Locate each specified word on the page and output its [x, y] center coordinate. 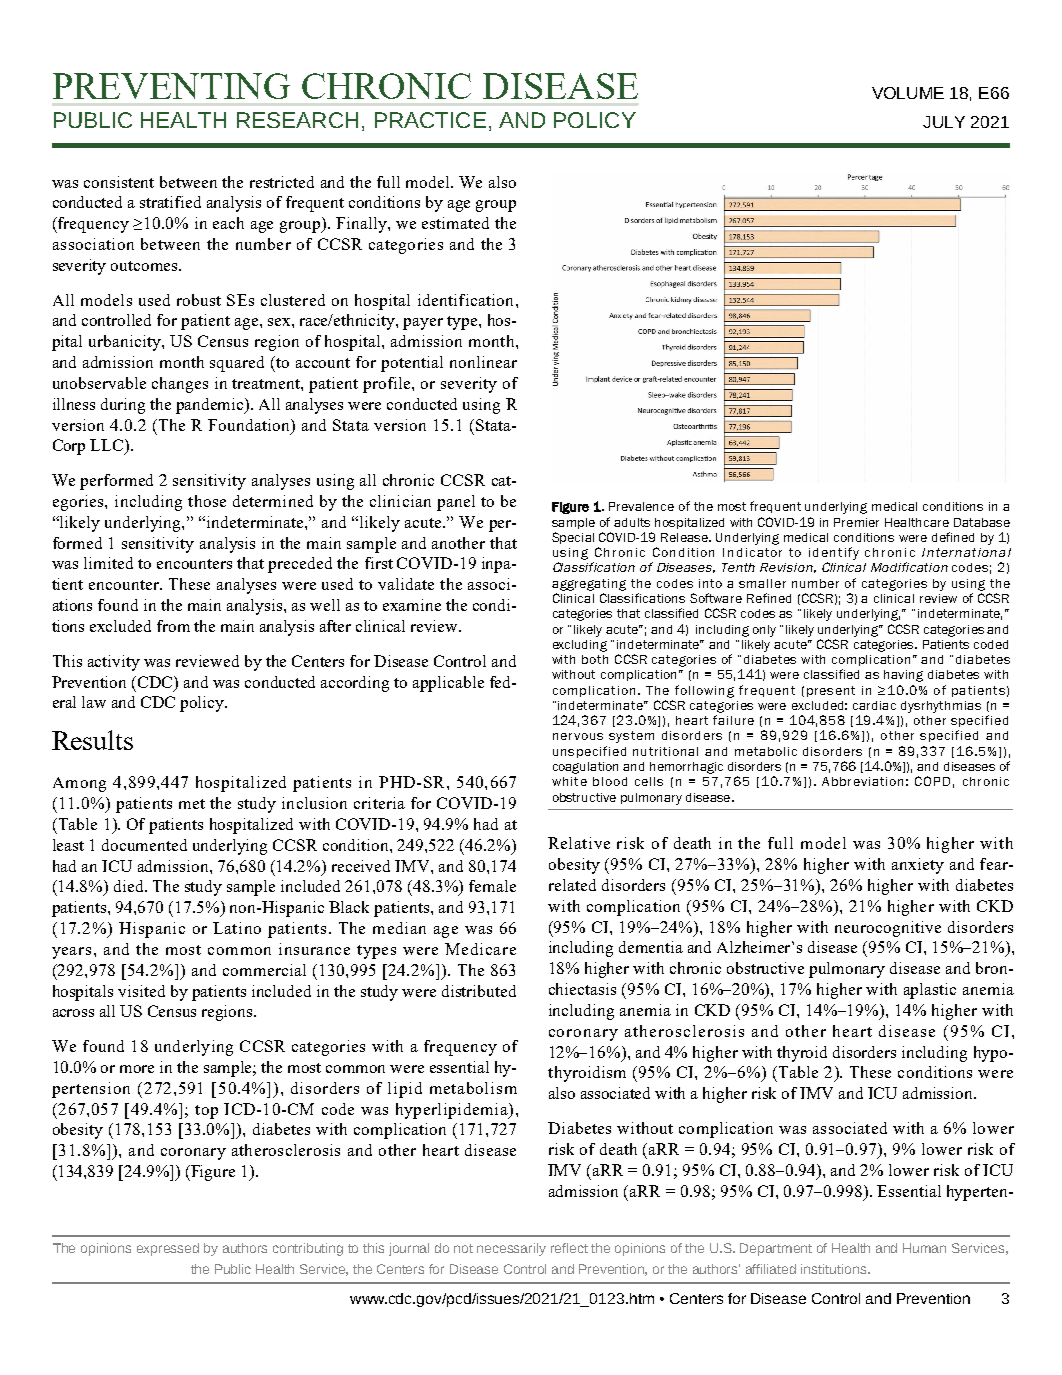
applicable [448, 684]
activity [114, 663]
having [903, 676]
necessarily [511, 1249]
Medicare [480, 949]
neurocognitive [888, 929]
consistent [119, 182]
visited [141, 991]
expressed [168, 1249]
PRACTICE [430, 120]
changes [180, 385]
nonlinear [483, 362]
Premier [856, 522]
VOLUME [908, 93]
